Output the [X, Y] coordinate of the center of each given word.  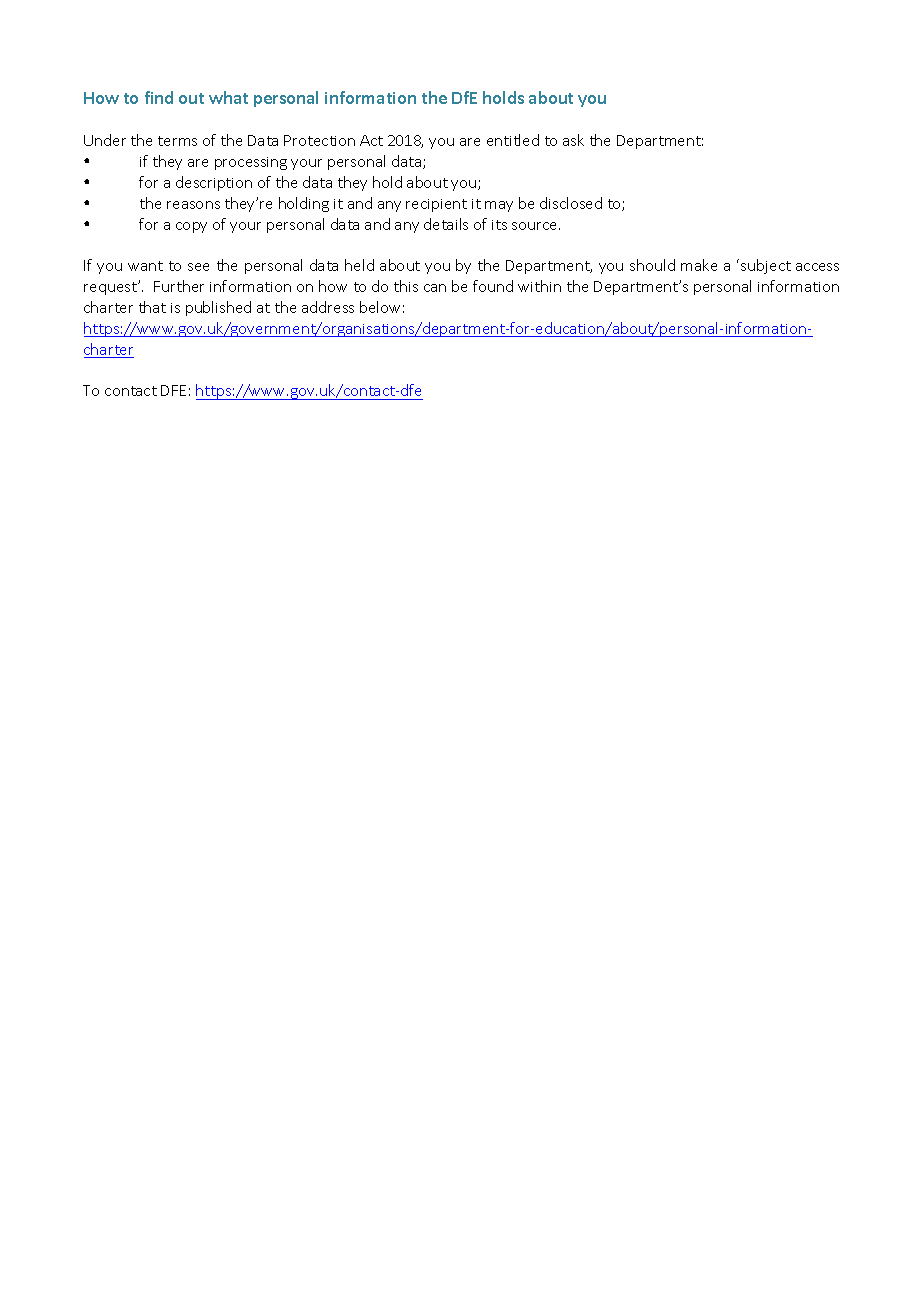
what [228, 97]
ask [573, 140]
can [435, 288]
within [539, 286]
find [159, 97]
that [152, 307]
